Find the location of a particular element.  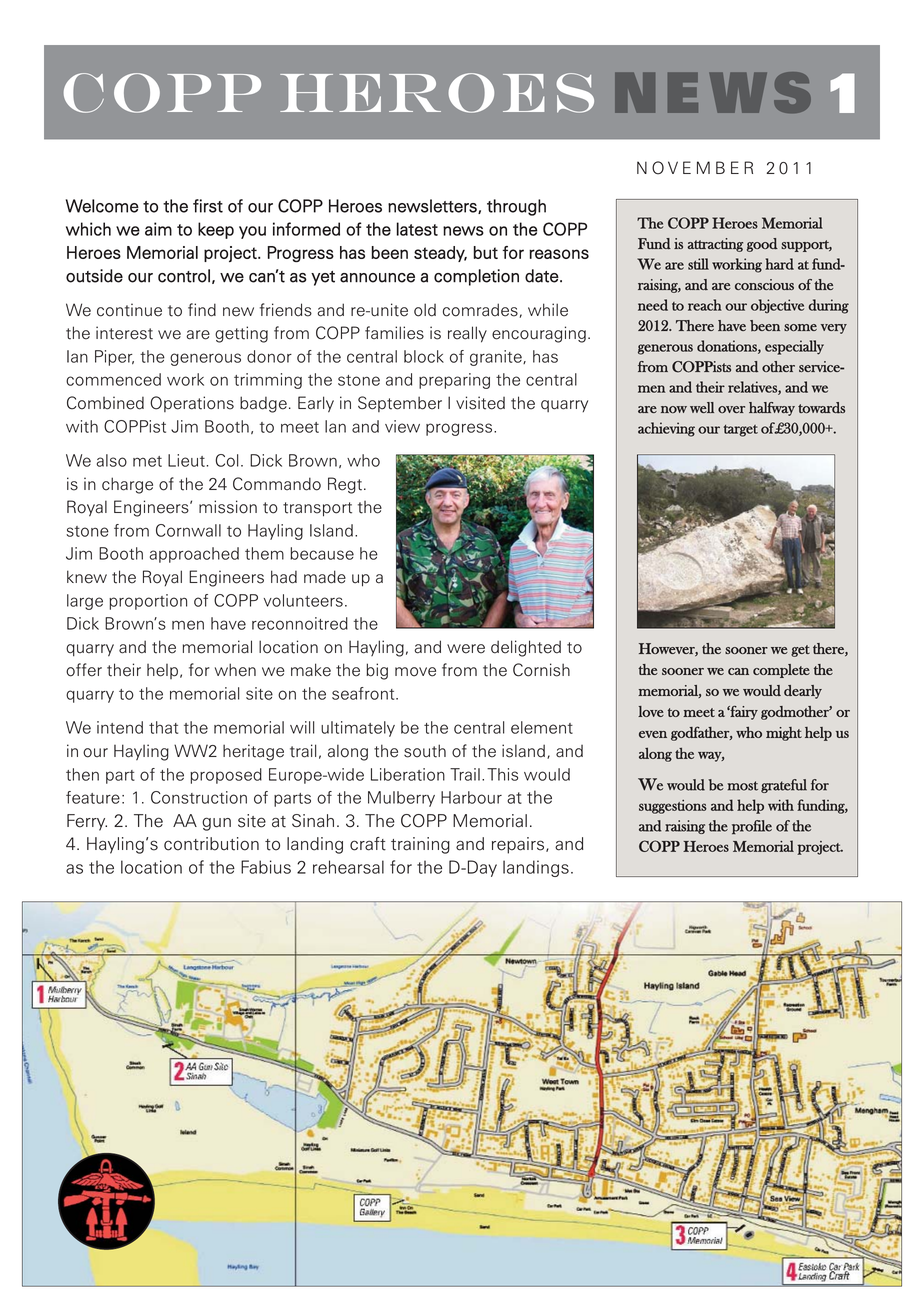

training is located at coordinates (420, 845).
